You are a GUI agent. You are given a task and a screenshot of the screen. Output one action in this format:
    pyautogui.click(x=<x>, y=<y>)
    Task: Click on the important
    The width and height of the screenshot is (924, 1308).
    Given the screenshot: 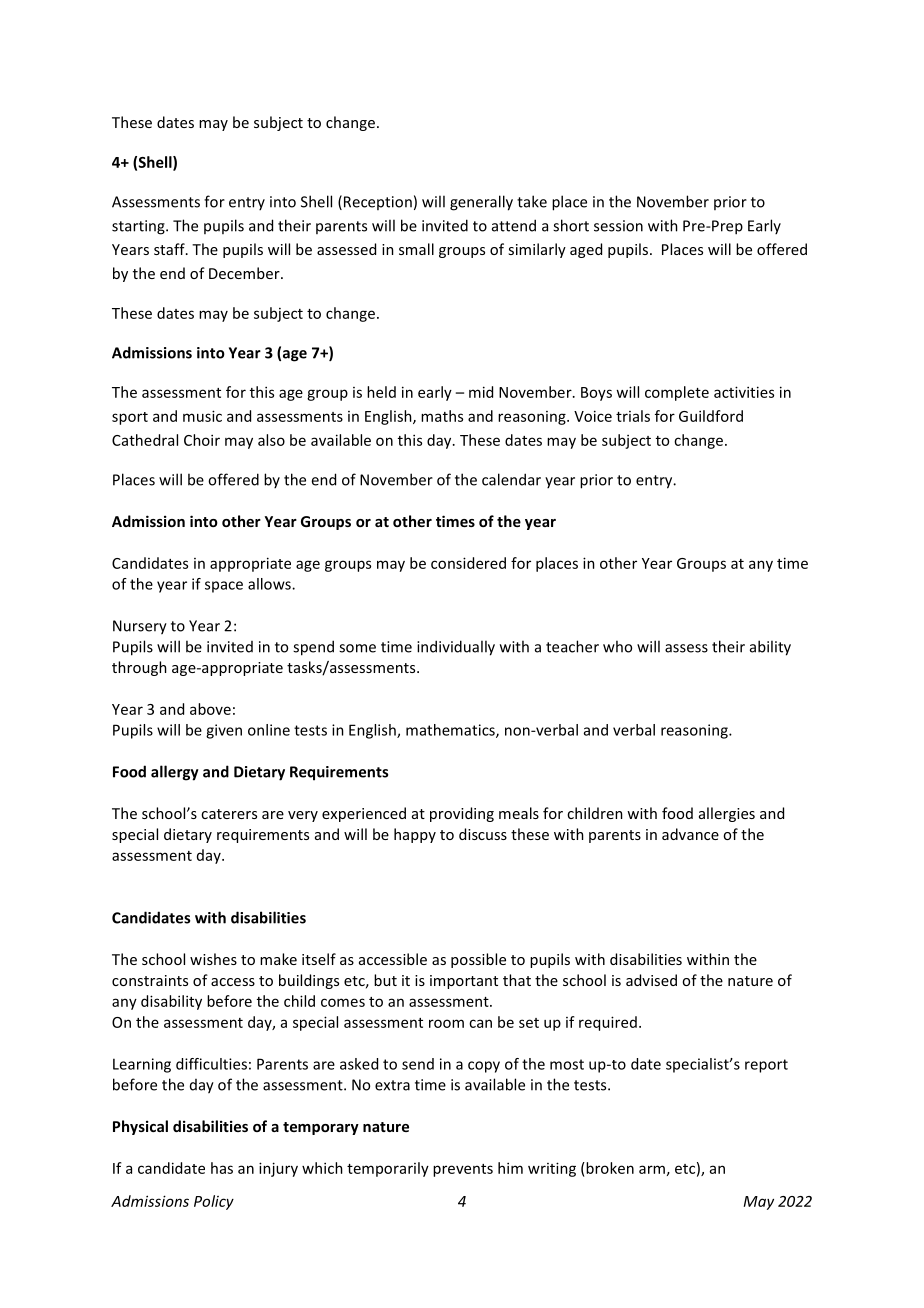 What is the action you would take?
    pyautogui.click(x=464, y=982)
